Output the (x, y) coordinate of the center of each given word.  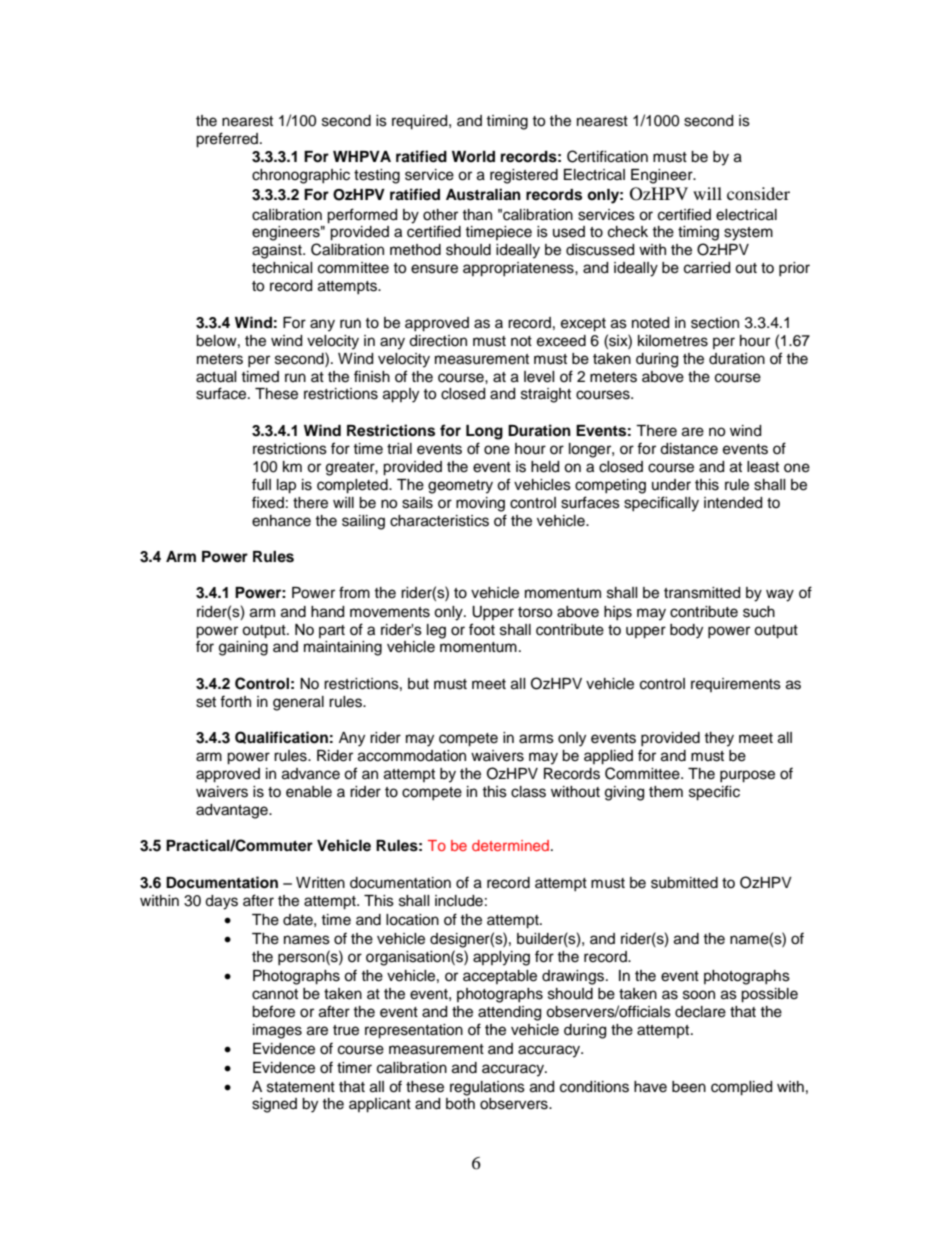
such (759, 612)
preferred (228, 140)
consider (758, 193)
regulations (487, 1088)
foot (482, 629)
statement (301, 1087)
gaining (243, 648)
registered (524, 176)
